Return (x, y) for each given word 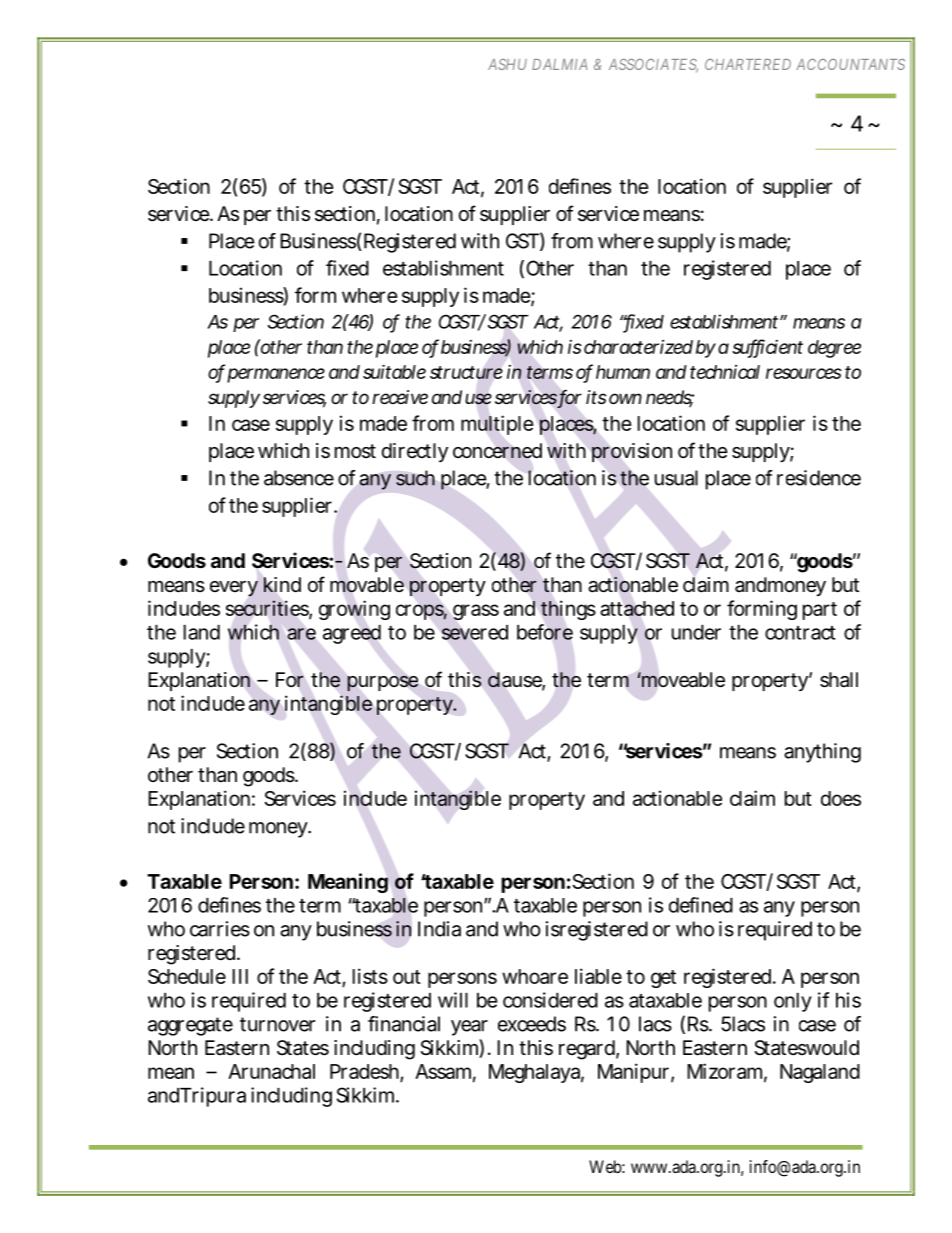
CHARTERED (748, 64)
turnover (277, 1024)
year (469, 1028)
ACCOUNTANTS (850, 64)
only (793, 1002)
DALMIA (560, 64)
